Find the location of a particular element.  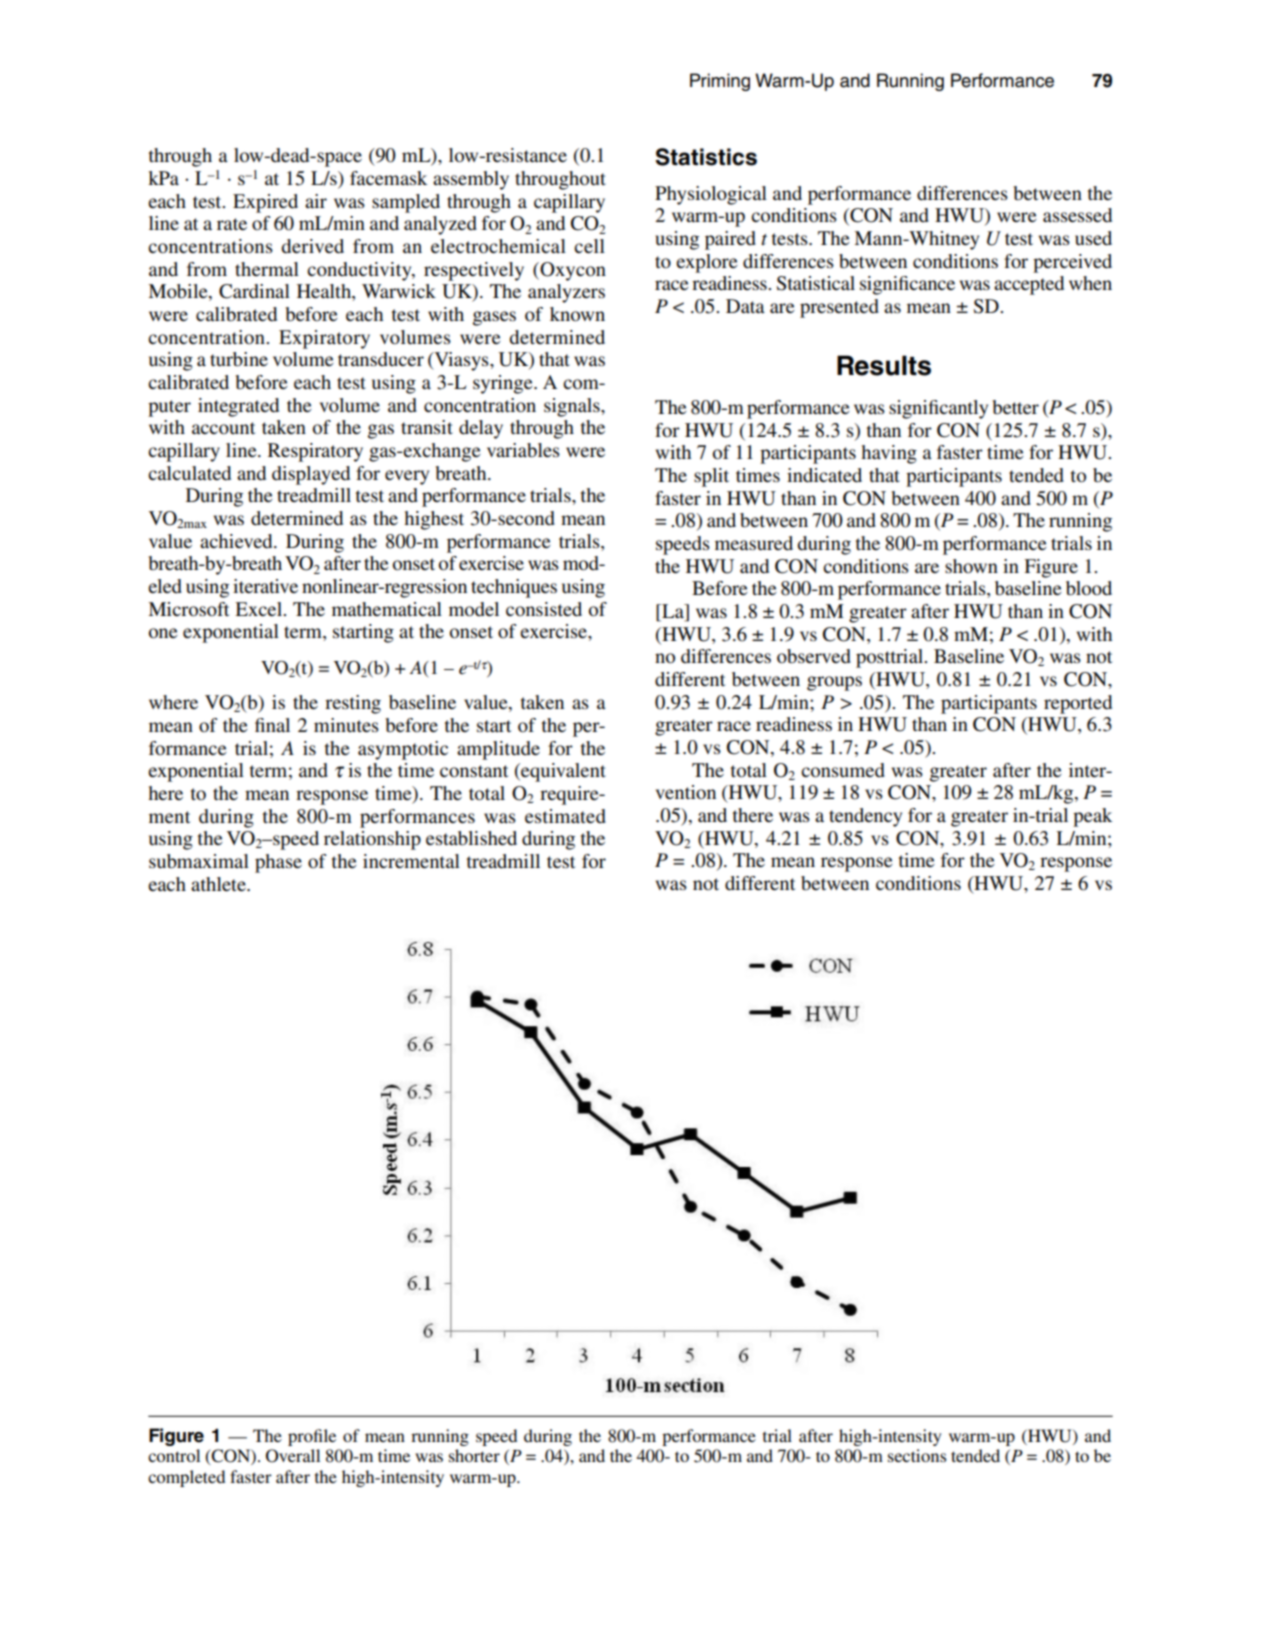

Statistics is located at coordinates (706, 157).
